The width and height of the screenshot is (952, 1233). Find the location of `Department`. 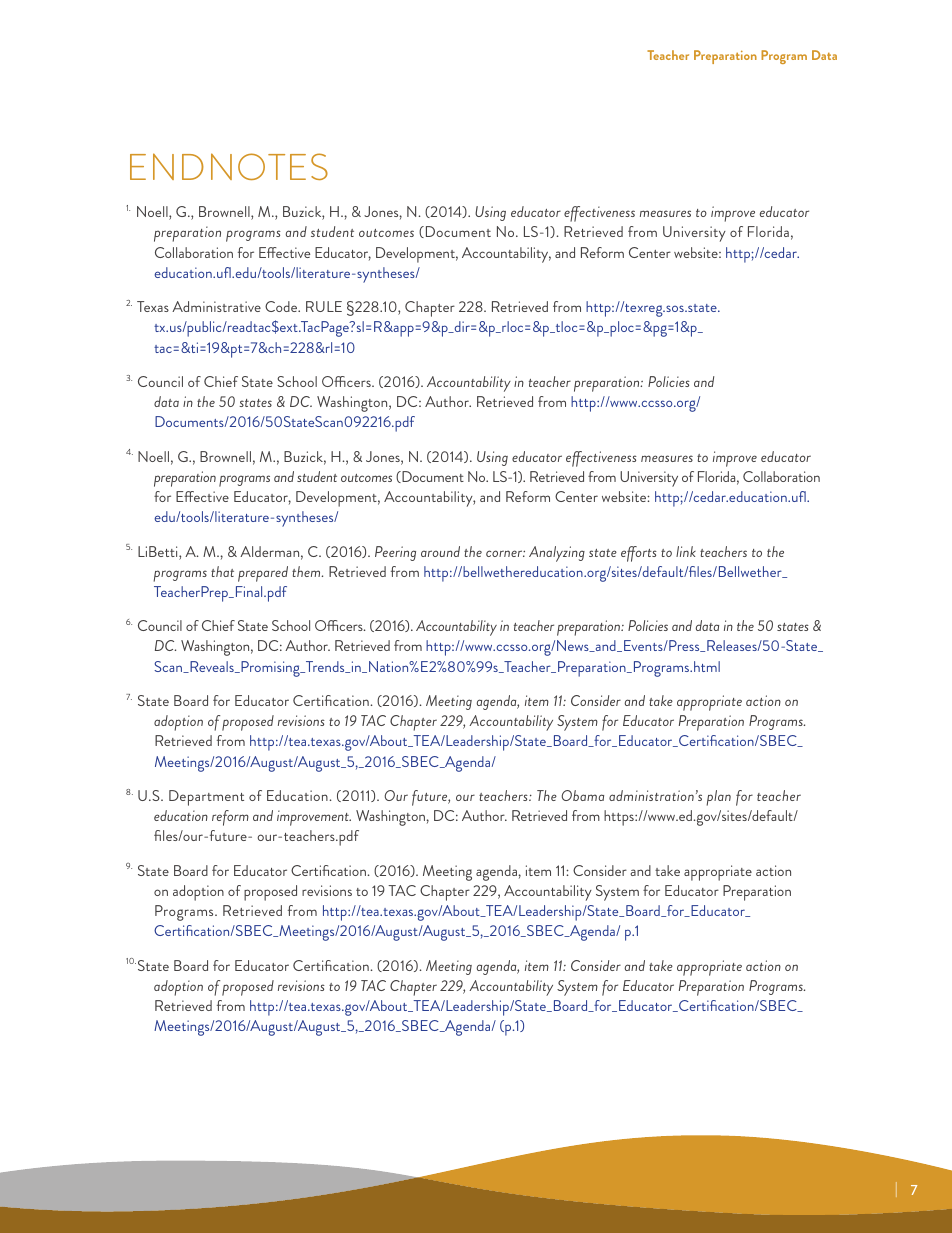

Department is located at coordinates (206, 798).
